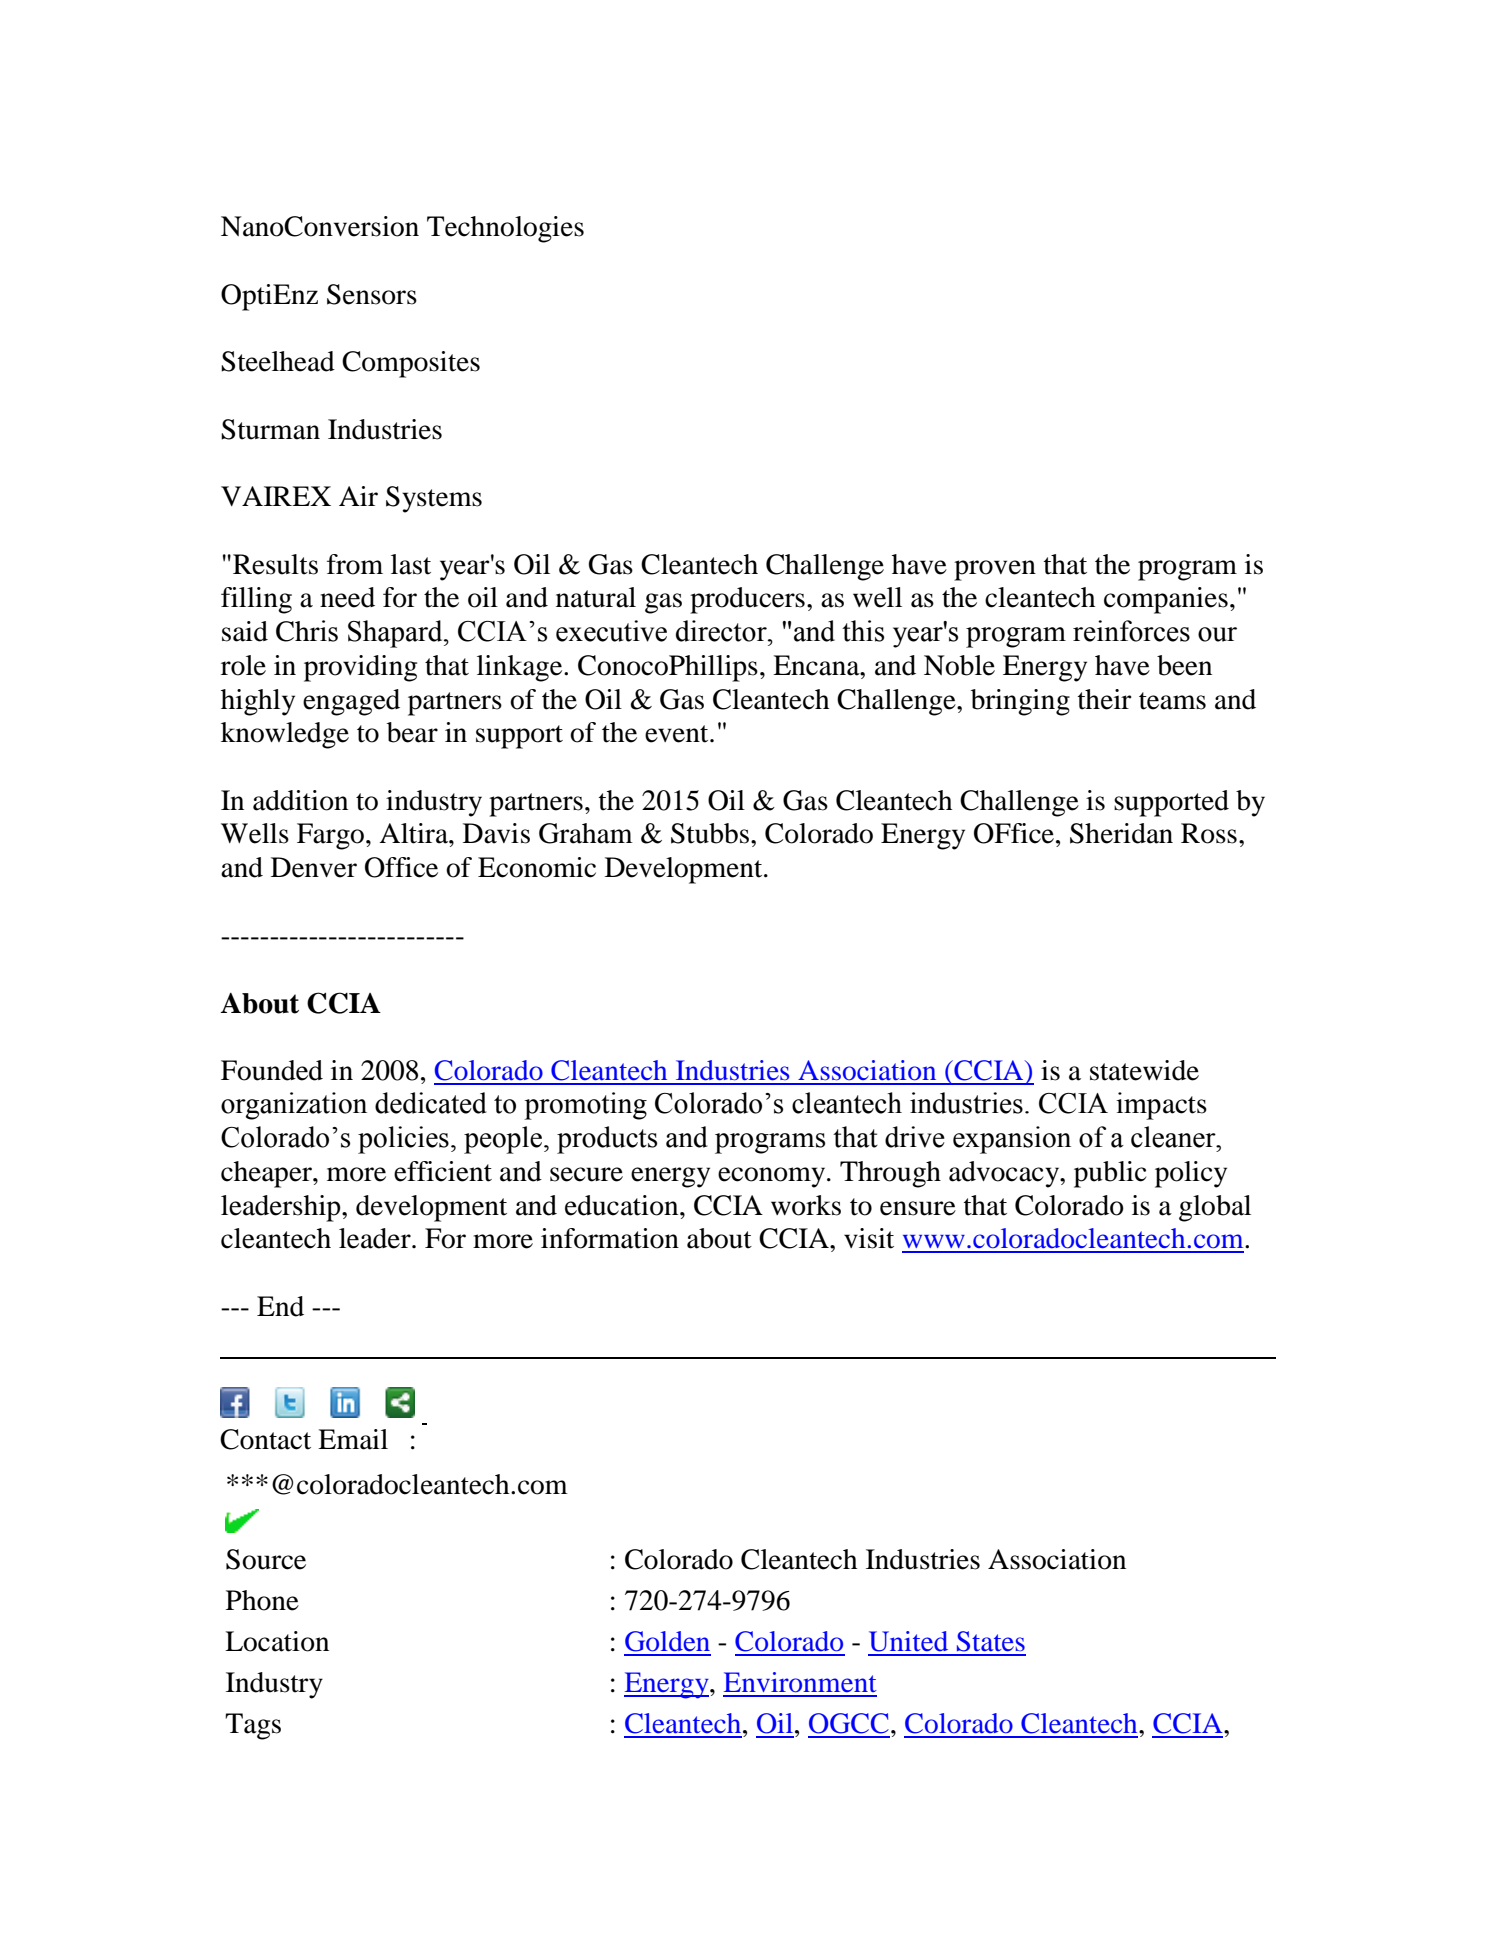  I want to click on their, so click(1105, 699).
